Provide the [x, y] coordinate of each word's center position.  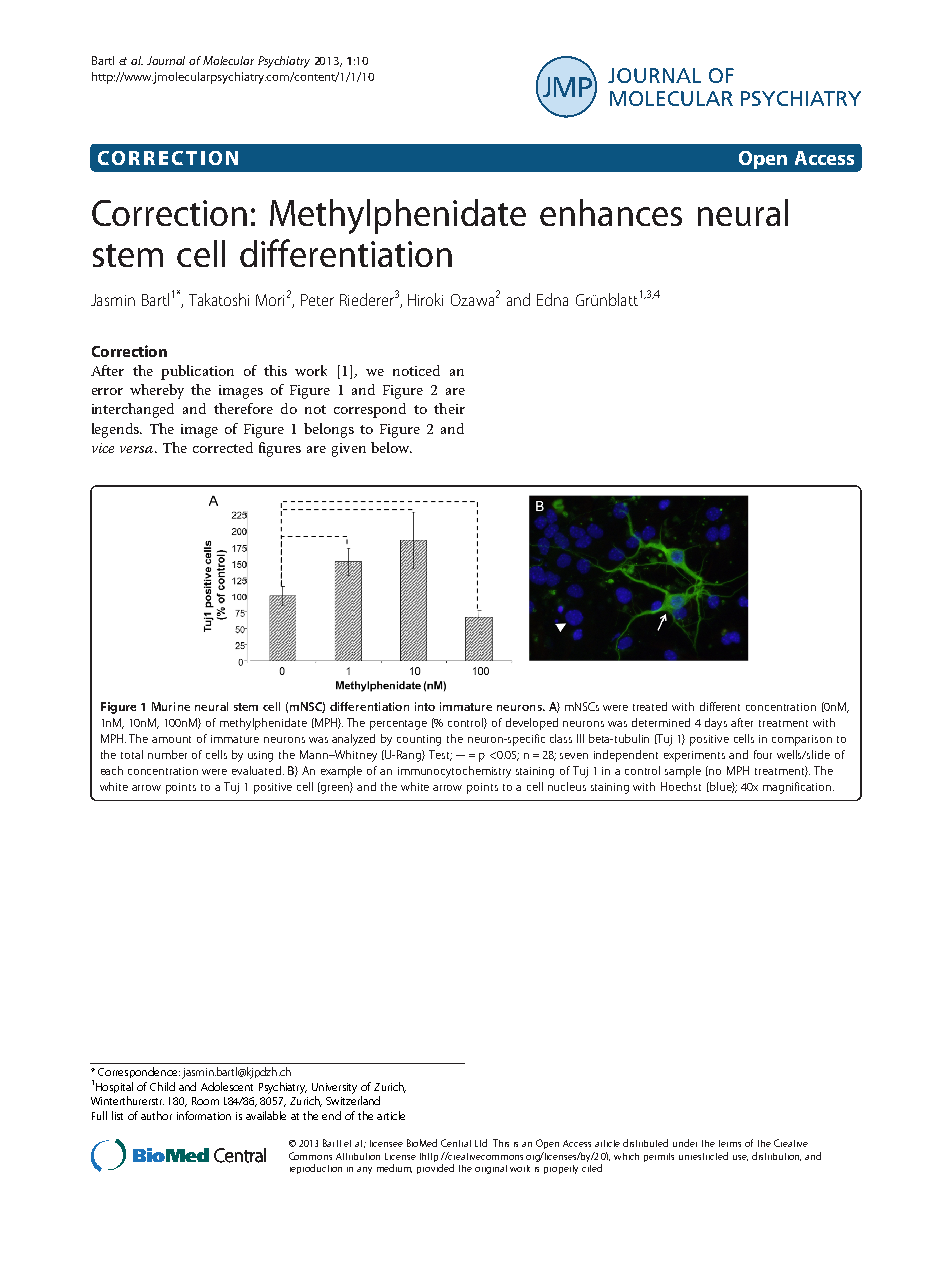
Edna [552, 299]
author [156, 1115]
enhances [611, 212]
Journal [166, 60]
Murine [171, 706]
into [425, 706]
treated [650, 706]
